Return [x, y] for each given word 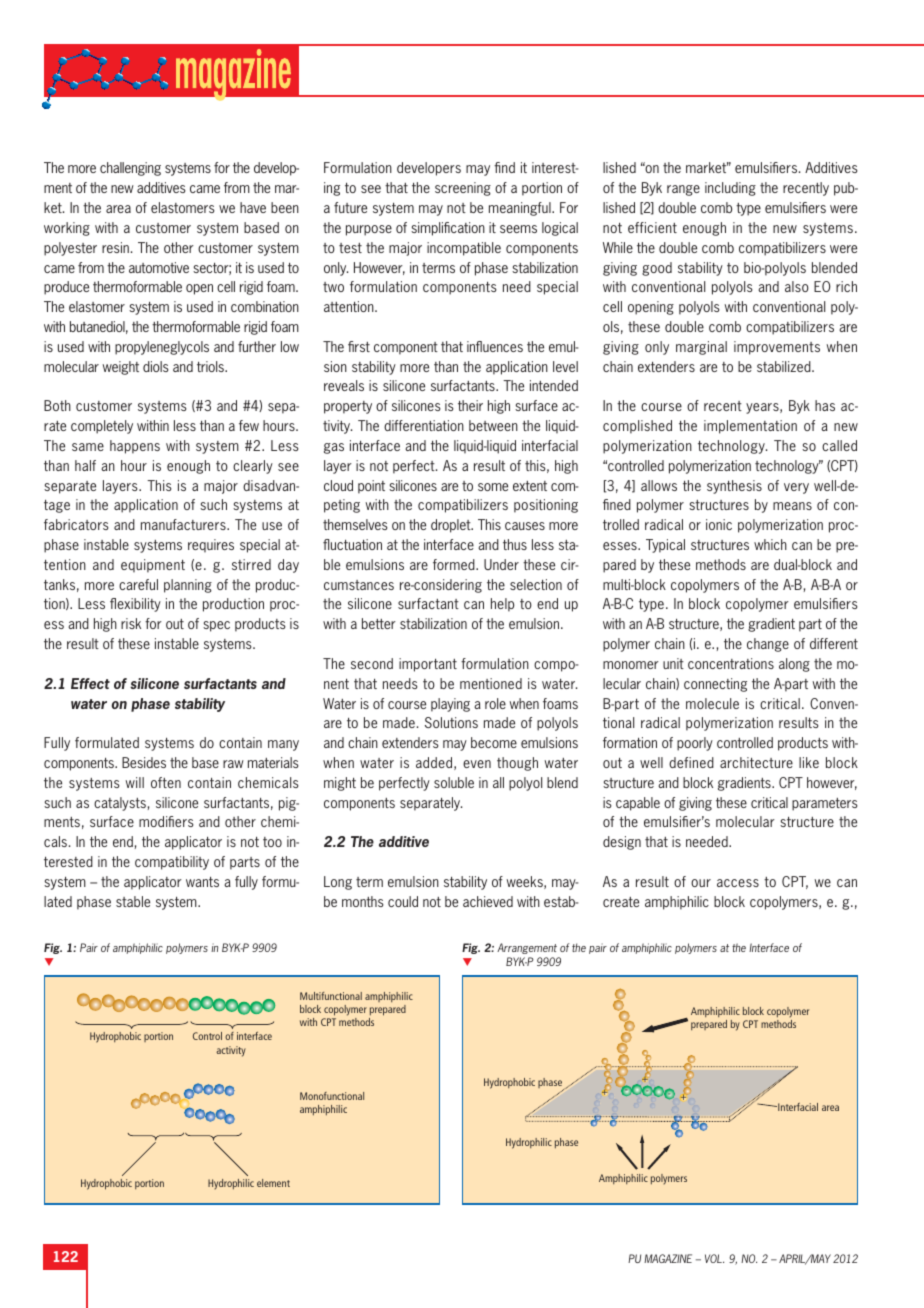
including [730, 189]
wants [202, 882]
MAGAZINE [668, 1258]
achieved [488, 901]
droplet [452, 526]
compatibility [172, 863]
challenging [130, 169]
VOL [714, 1258]
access [738, 883]
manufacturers [184, 524]
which [770, 544]
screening [463, 189]
